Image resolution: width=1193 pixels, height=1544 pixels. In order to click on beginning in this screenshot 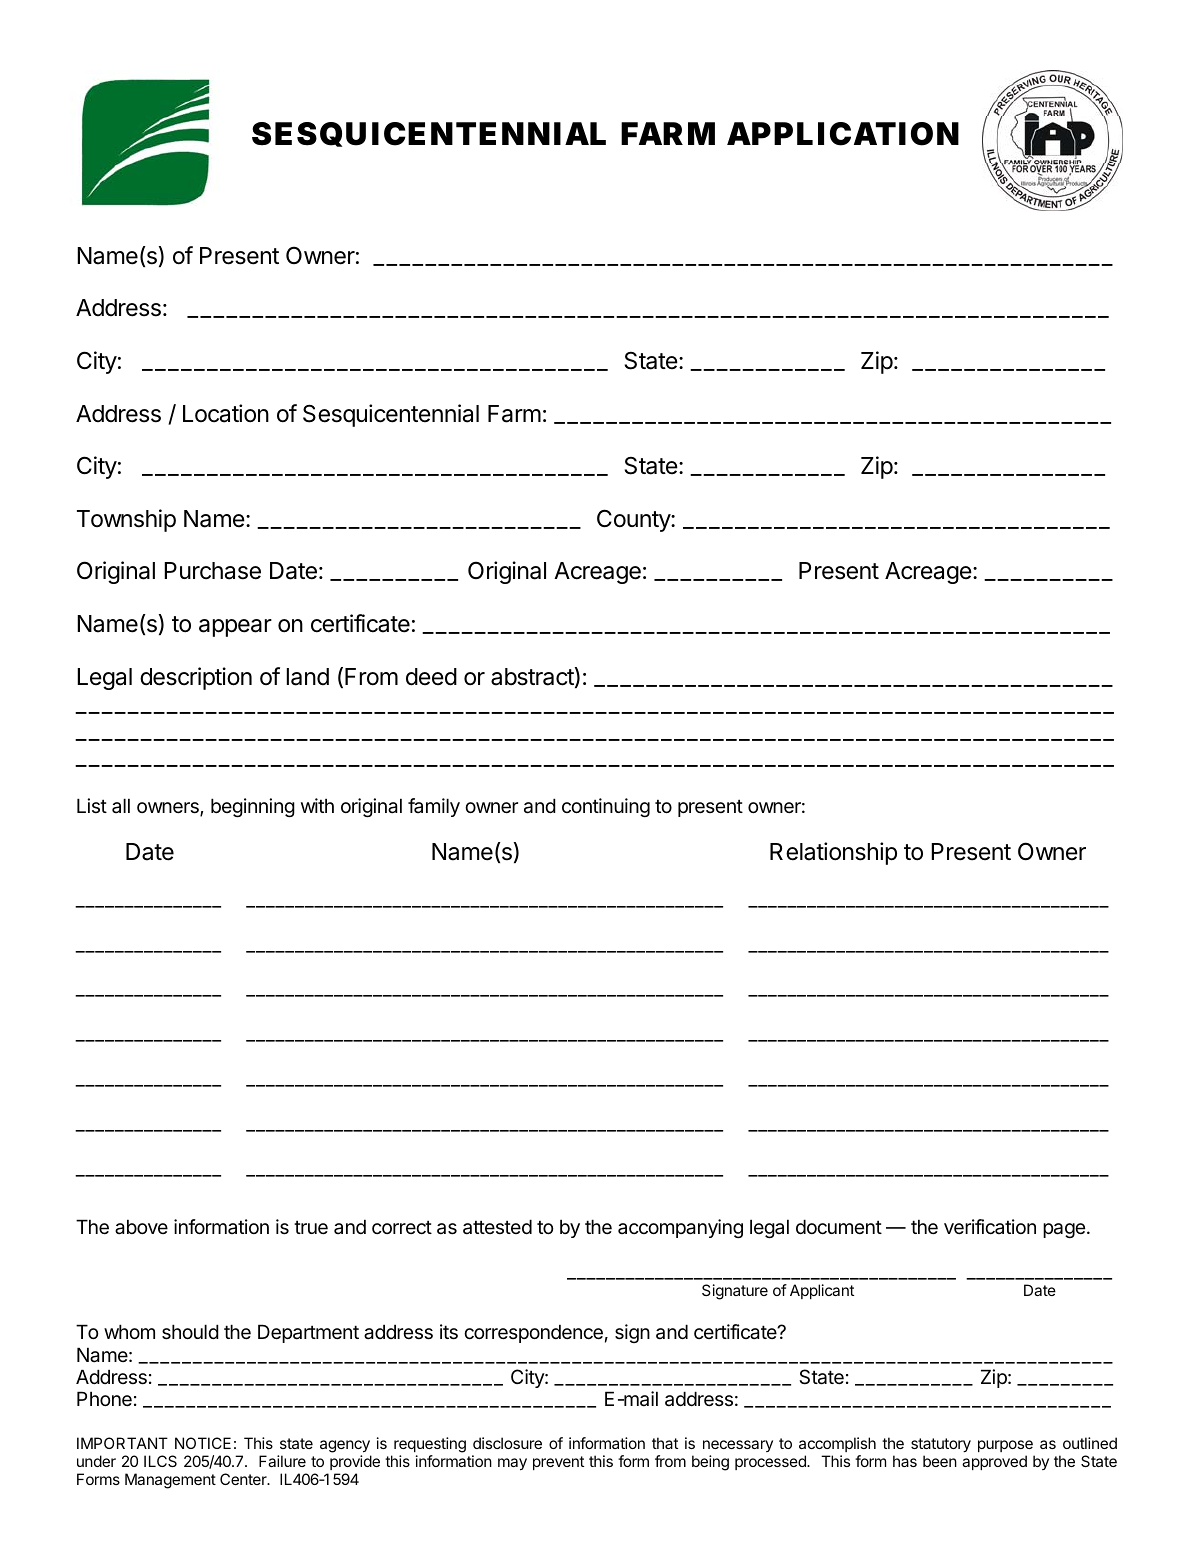, I will do `click(253, 807)`.
